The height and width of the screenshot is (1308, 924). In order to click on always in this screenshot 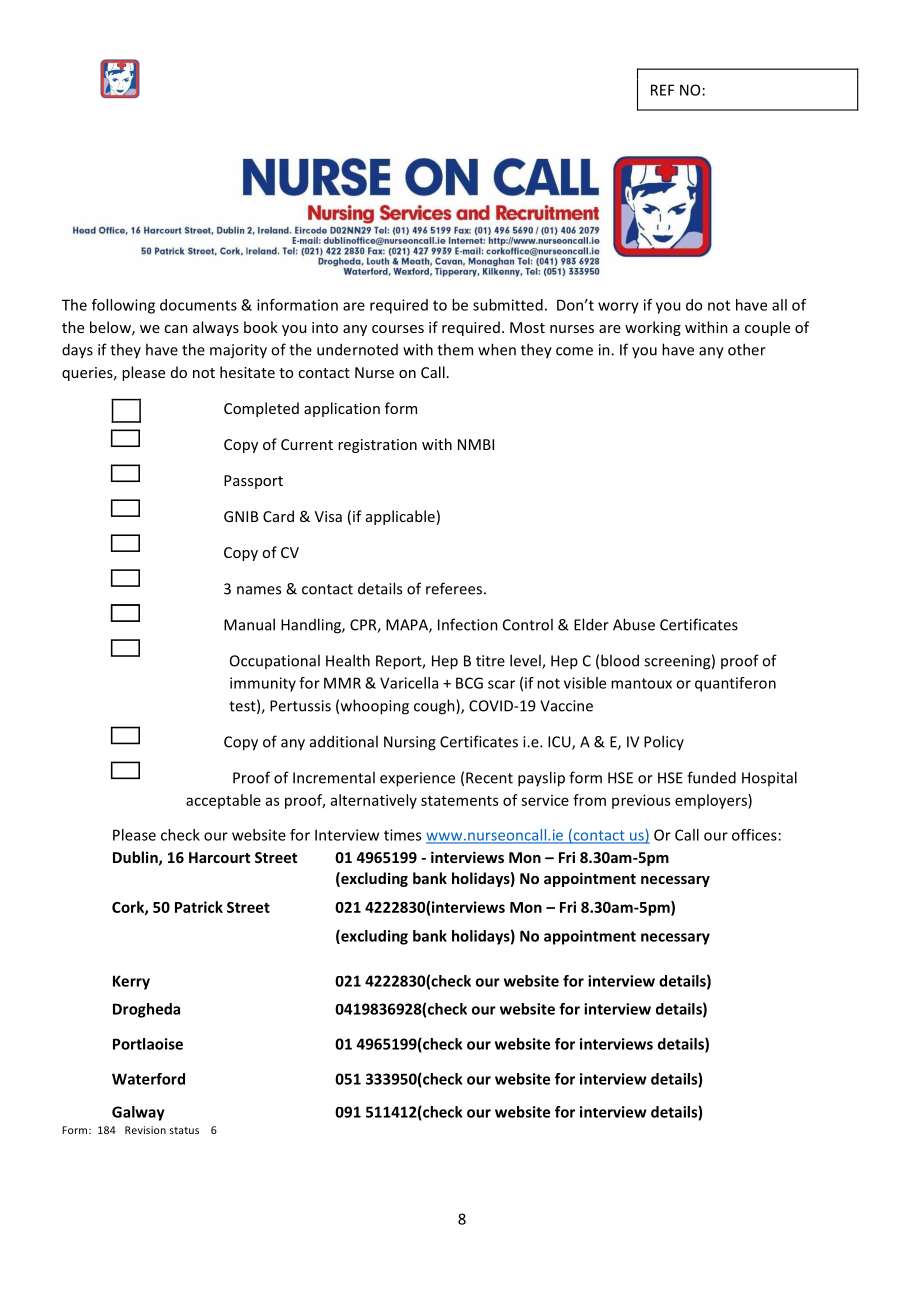, I will do `click(216, 328)`.
